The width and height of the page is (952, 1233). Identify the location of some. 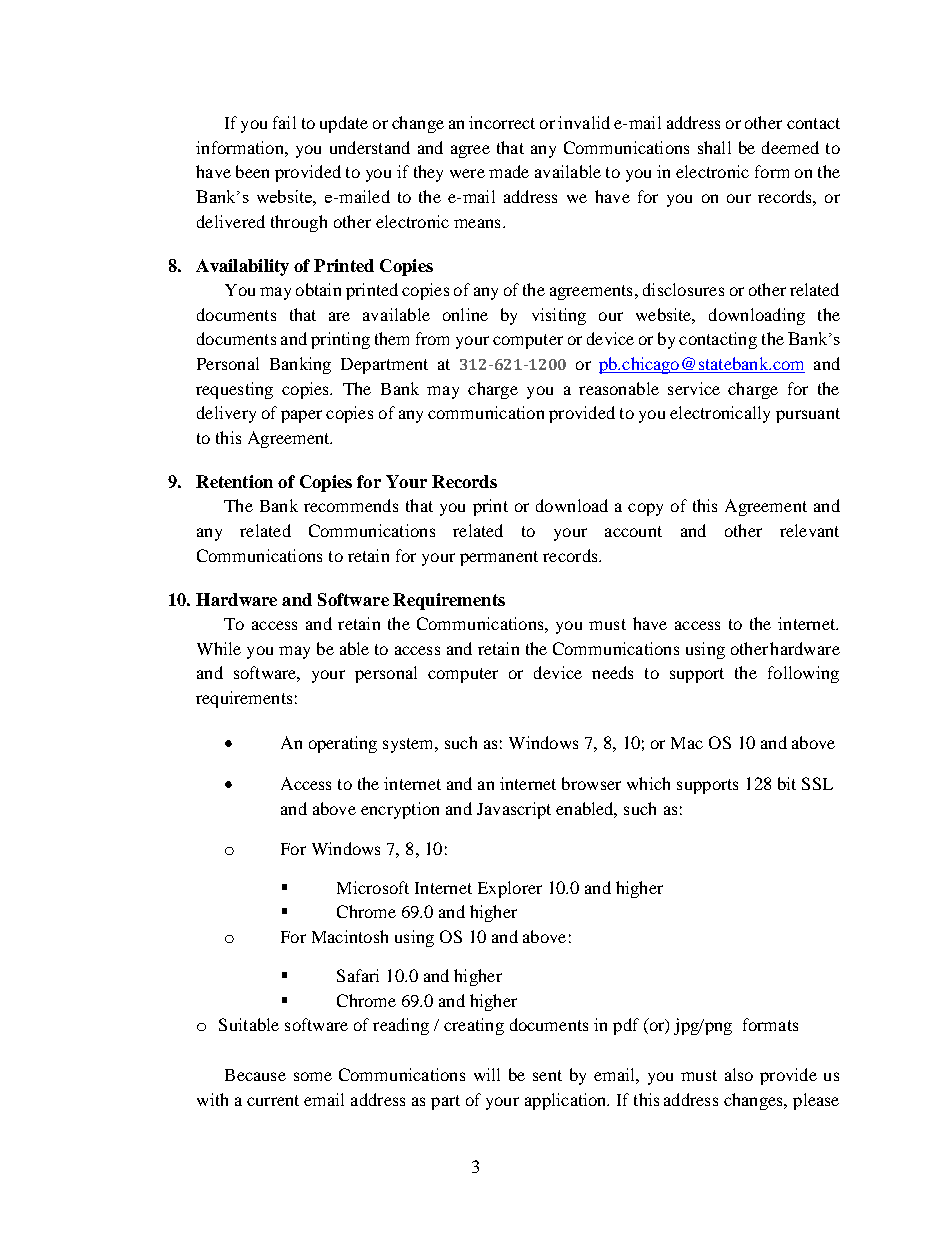
(313, 1076).
